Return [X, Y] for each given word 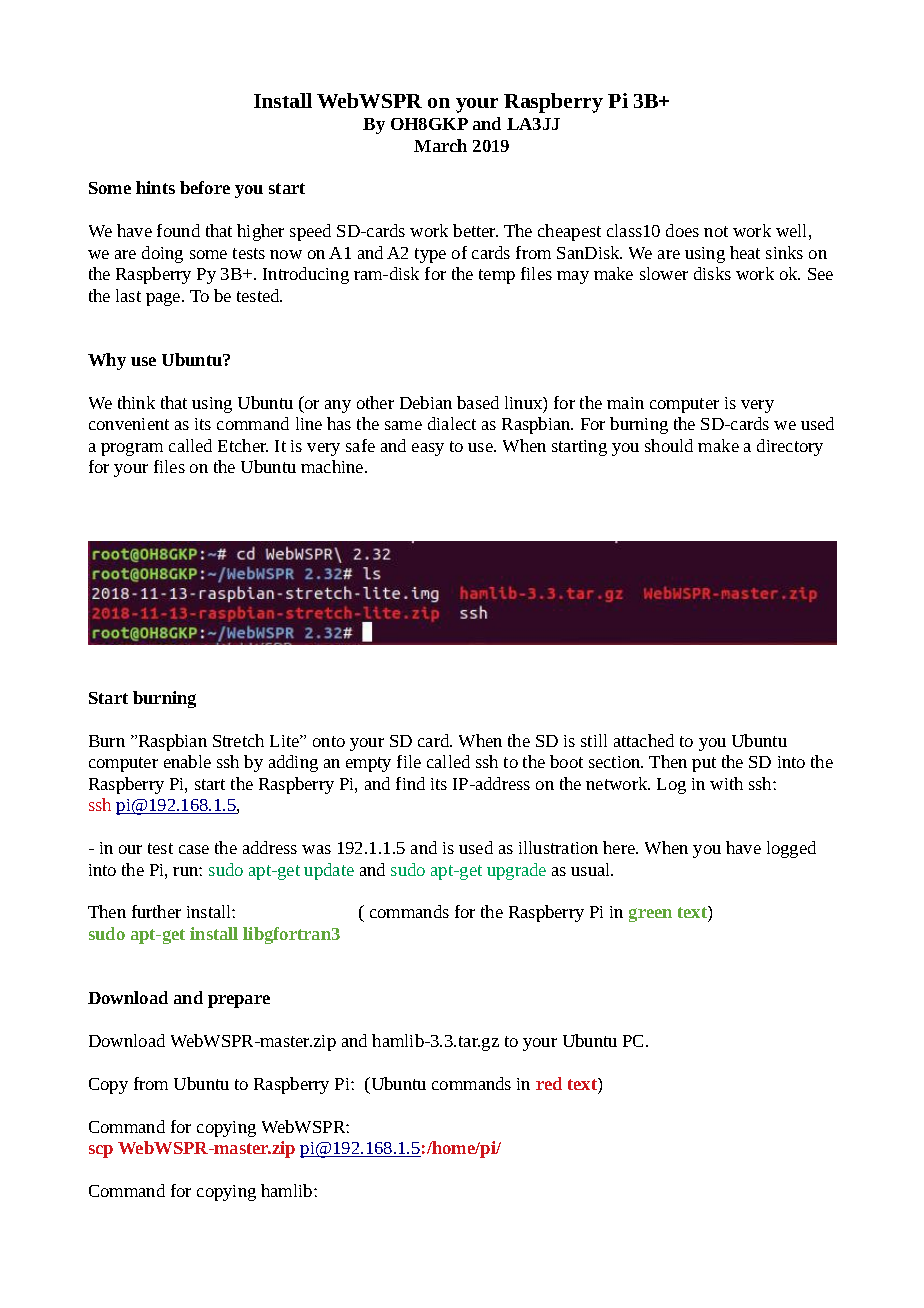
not [716, 231]
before [205, 187]
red [549, 1083]
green [650, 915]
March [440, 145]
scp [101, 1151]
